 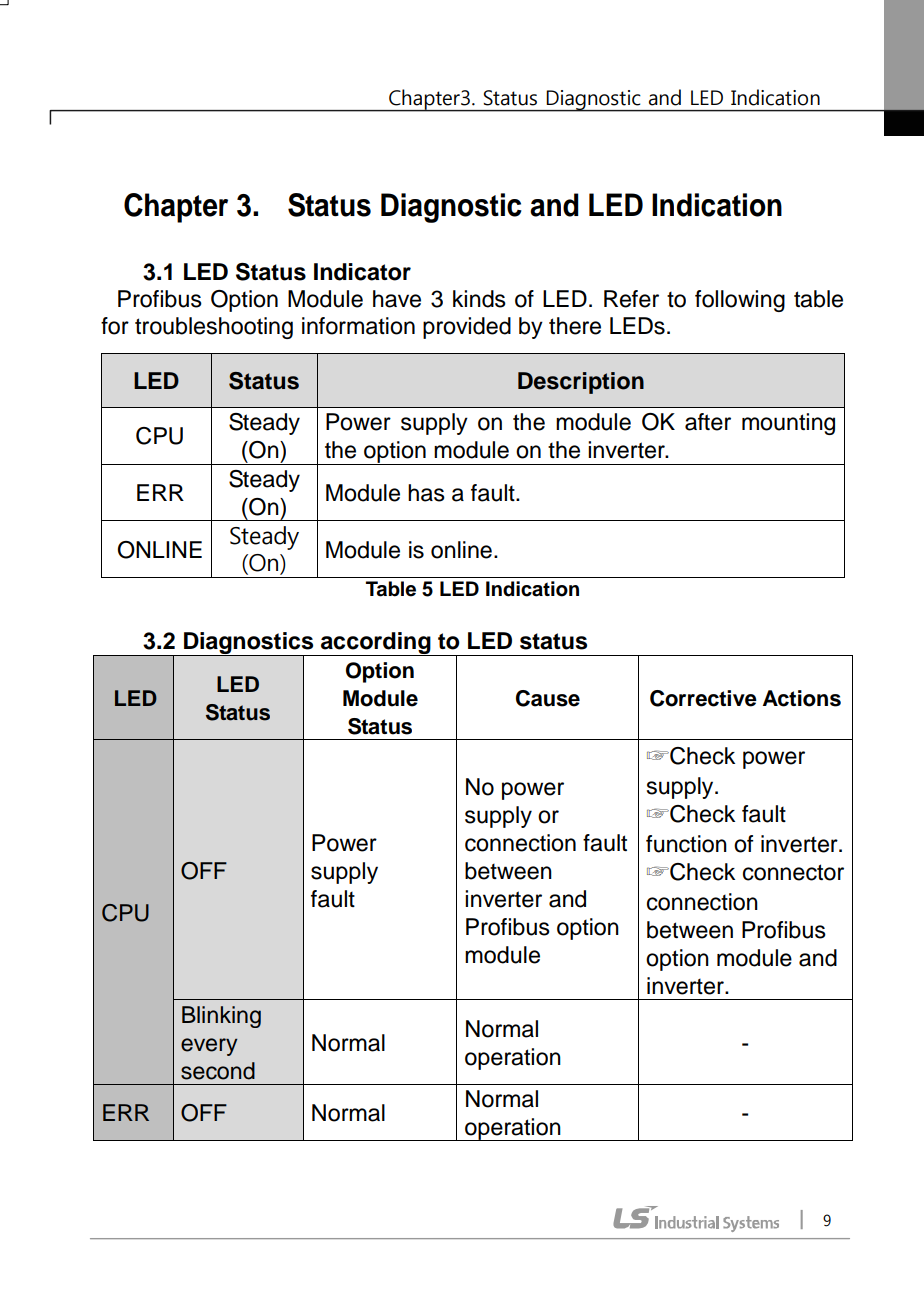 I want to click on kinds, so click(x=479, y=299).
